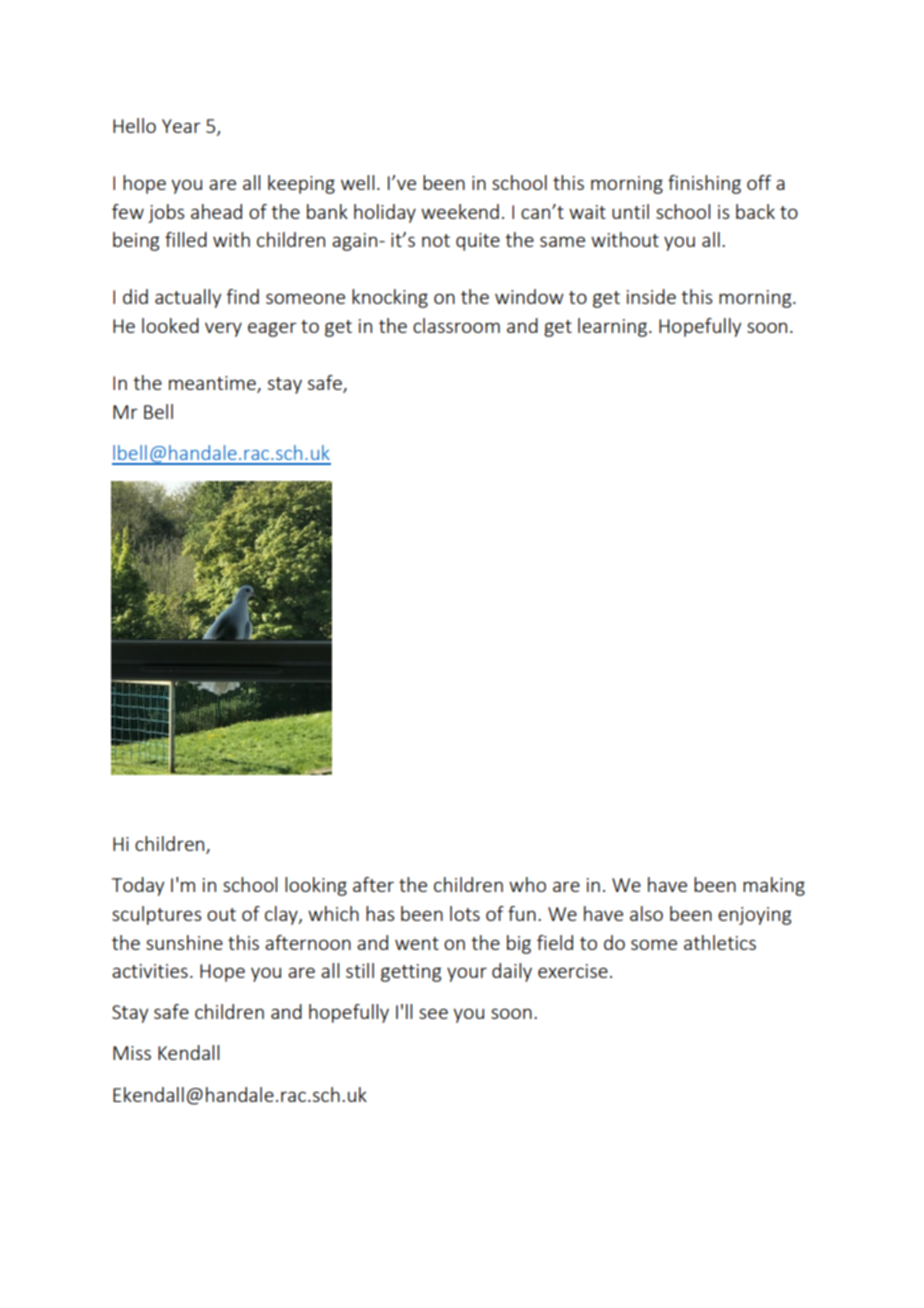  What do you see at coordinates (433, 1013) in the screenshot?
I see `see` at bounding box center [433, 1013].
